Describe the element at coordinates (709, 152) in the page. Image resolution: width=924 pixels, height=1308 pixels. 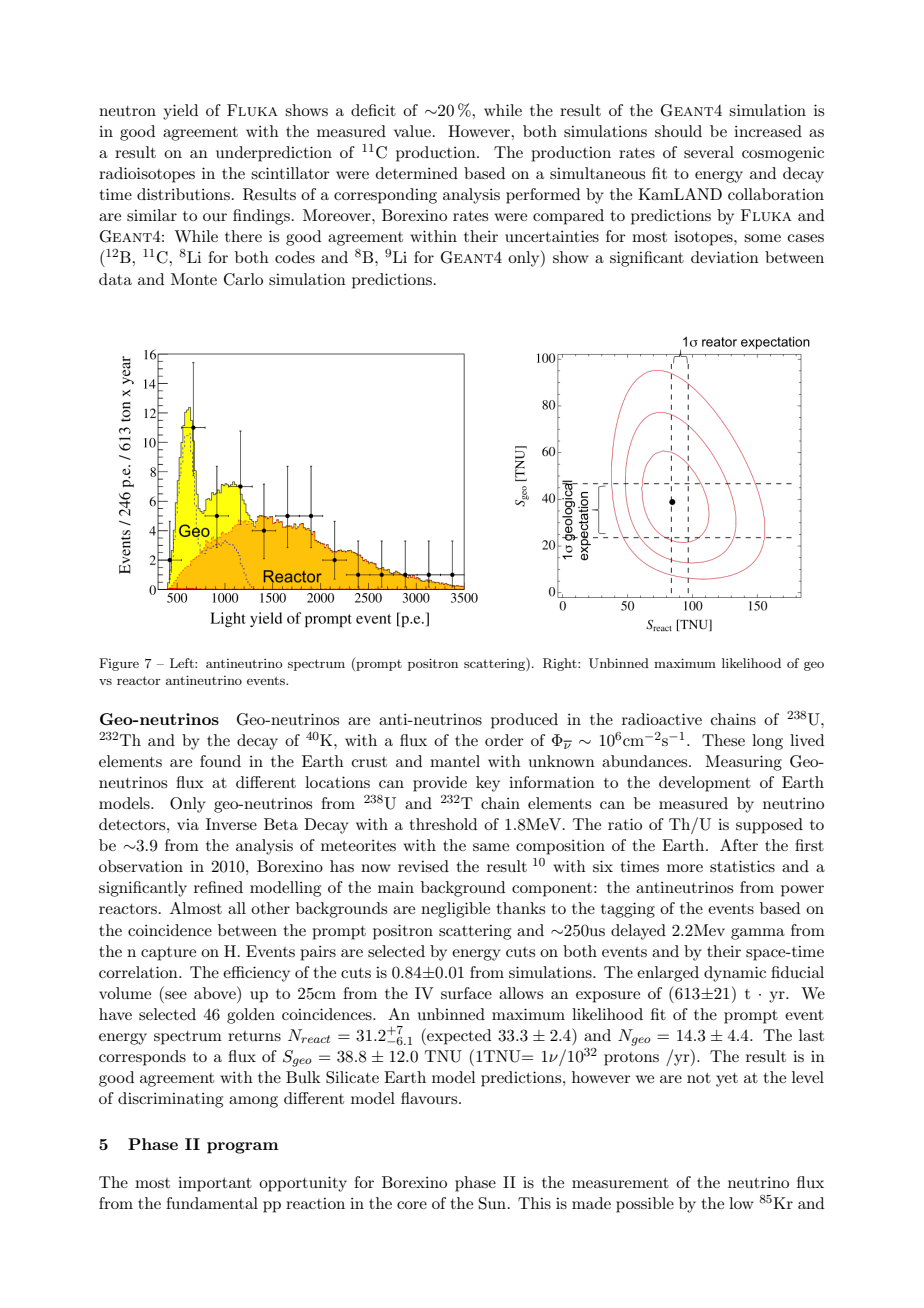
I see `several` at that location.
